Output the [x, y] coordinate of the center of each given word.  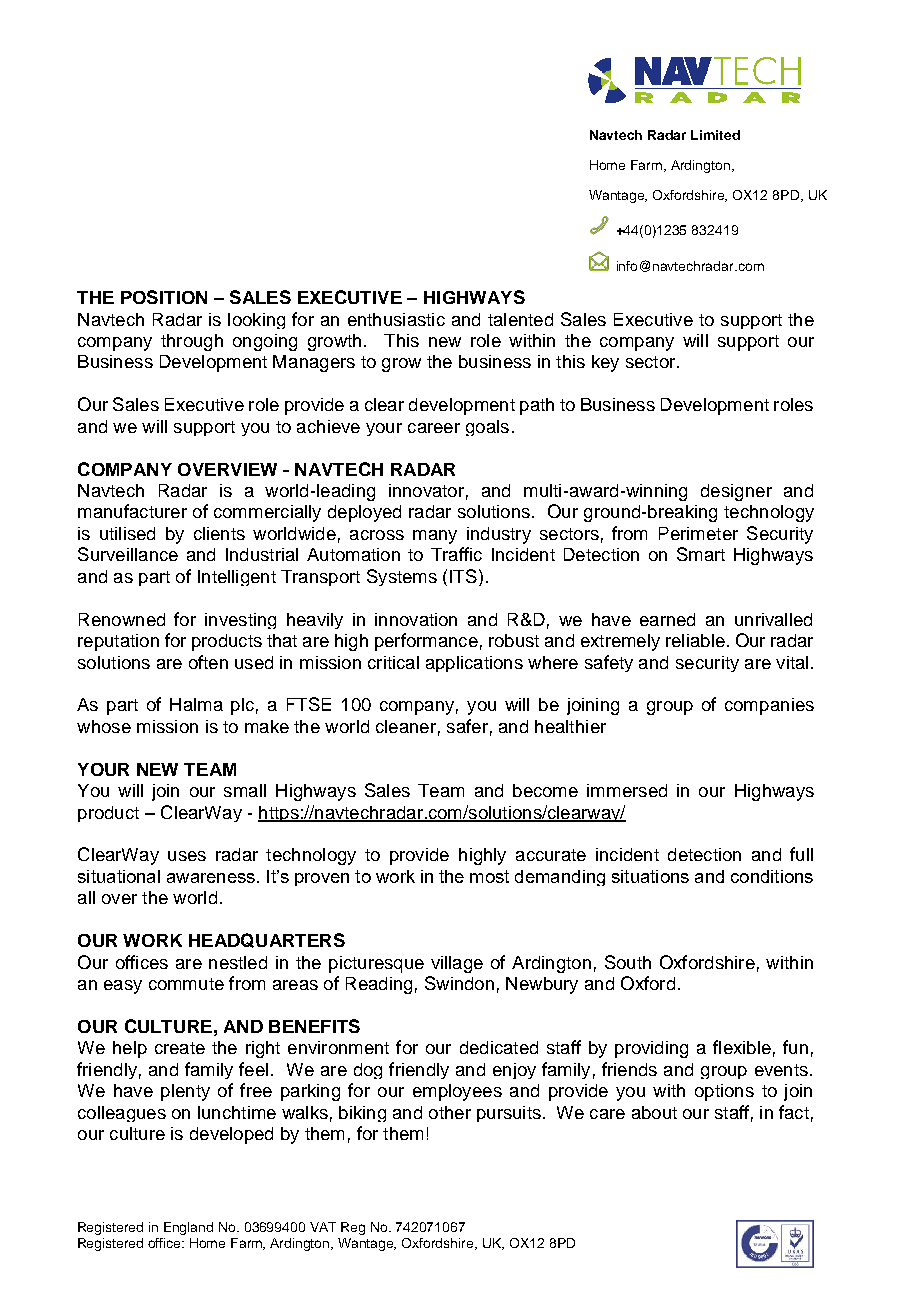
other [450, 1112]
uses [187, 856]
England [188, 1228]
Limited [715, 135]
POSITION [164, 297]
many [435, 537]
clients [219, 533]
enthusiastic [396, 319]
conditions [772, 876]
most [489, 876]
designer [736, 492]
